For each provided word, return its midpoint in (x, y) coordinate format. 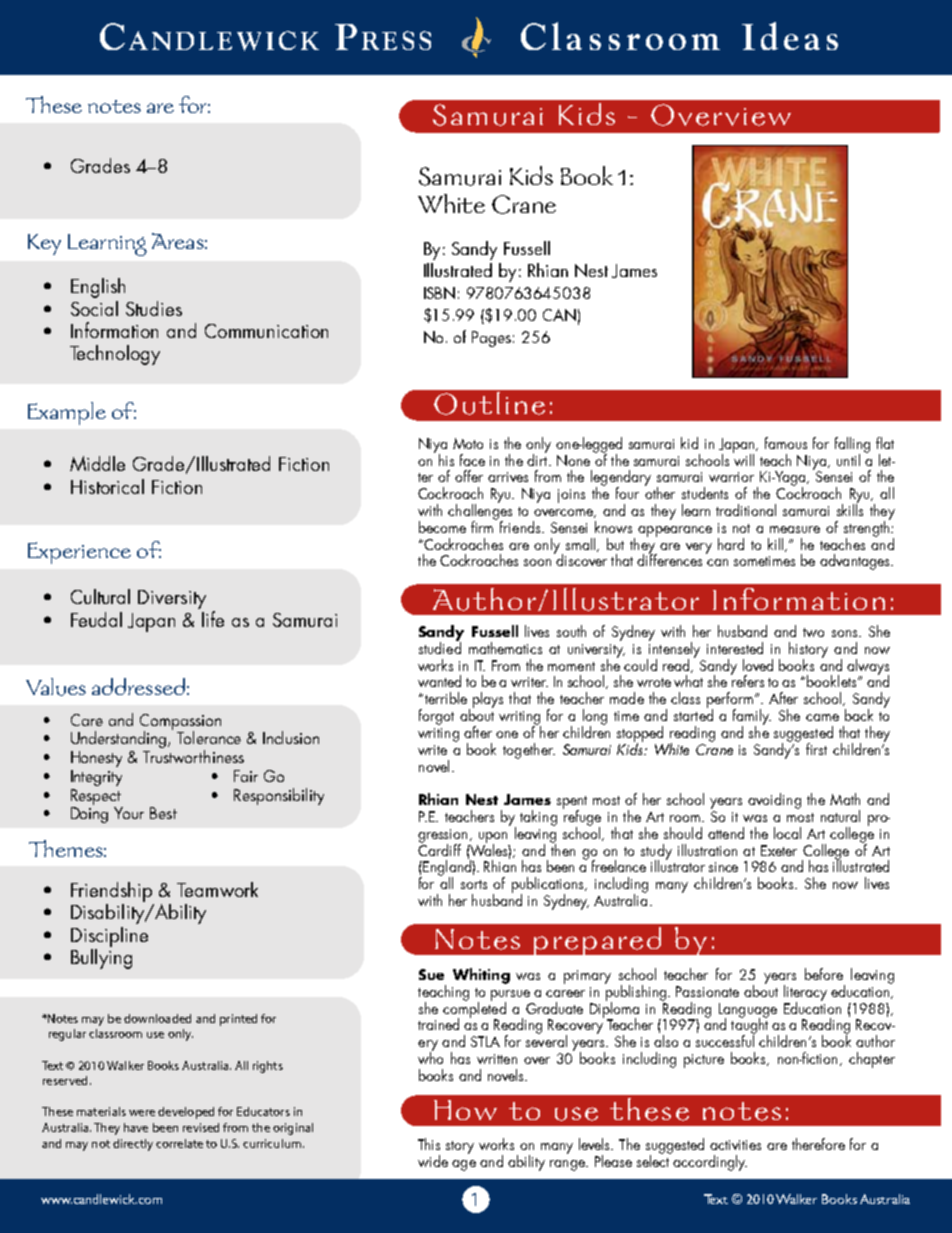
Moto (468, 443)
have (136, 1127)
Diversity (172, 599)
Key (44, 244)
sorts (474, 884)
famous (786, 443)
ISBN (439, 293)
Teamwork (217, 889)
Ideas (790, 36)
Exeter (779, 850)
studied (440, 647)
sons (846, 633)
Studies (154, 308)
